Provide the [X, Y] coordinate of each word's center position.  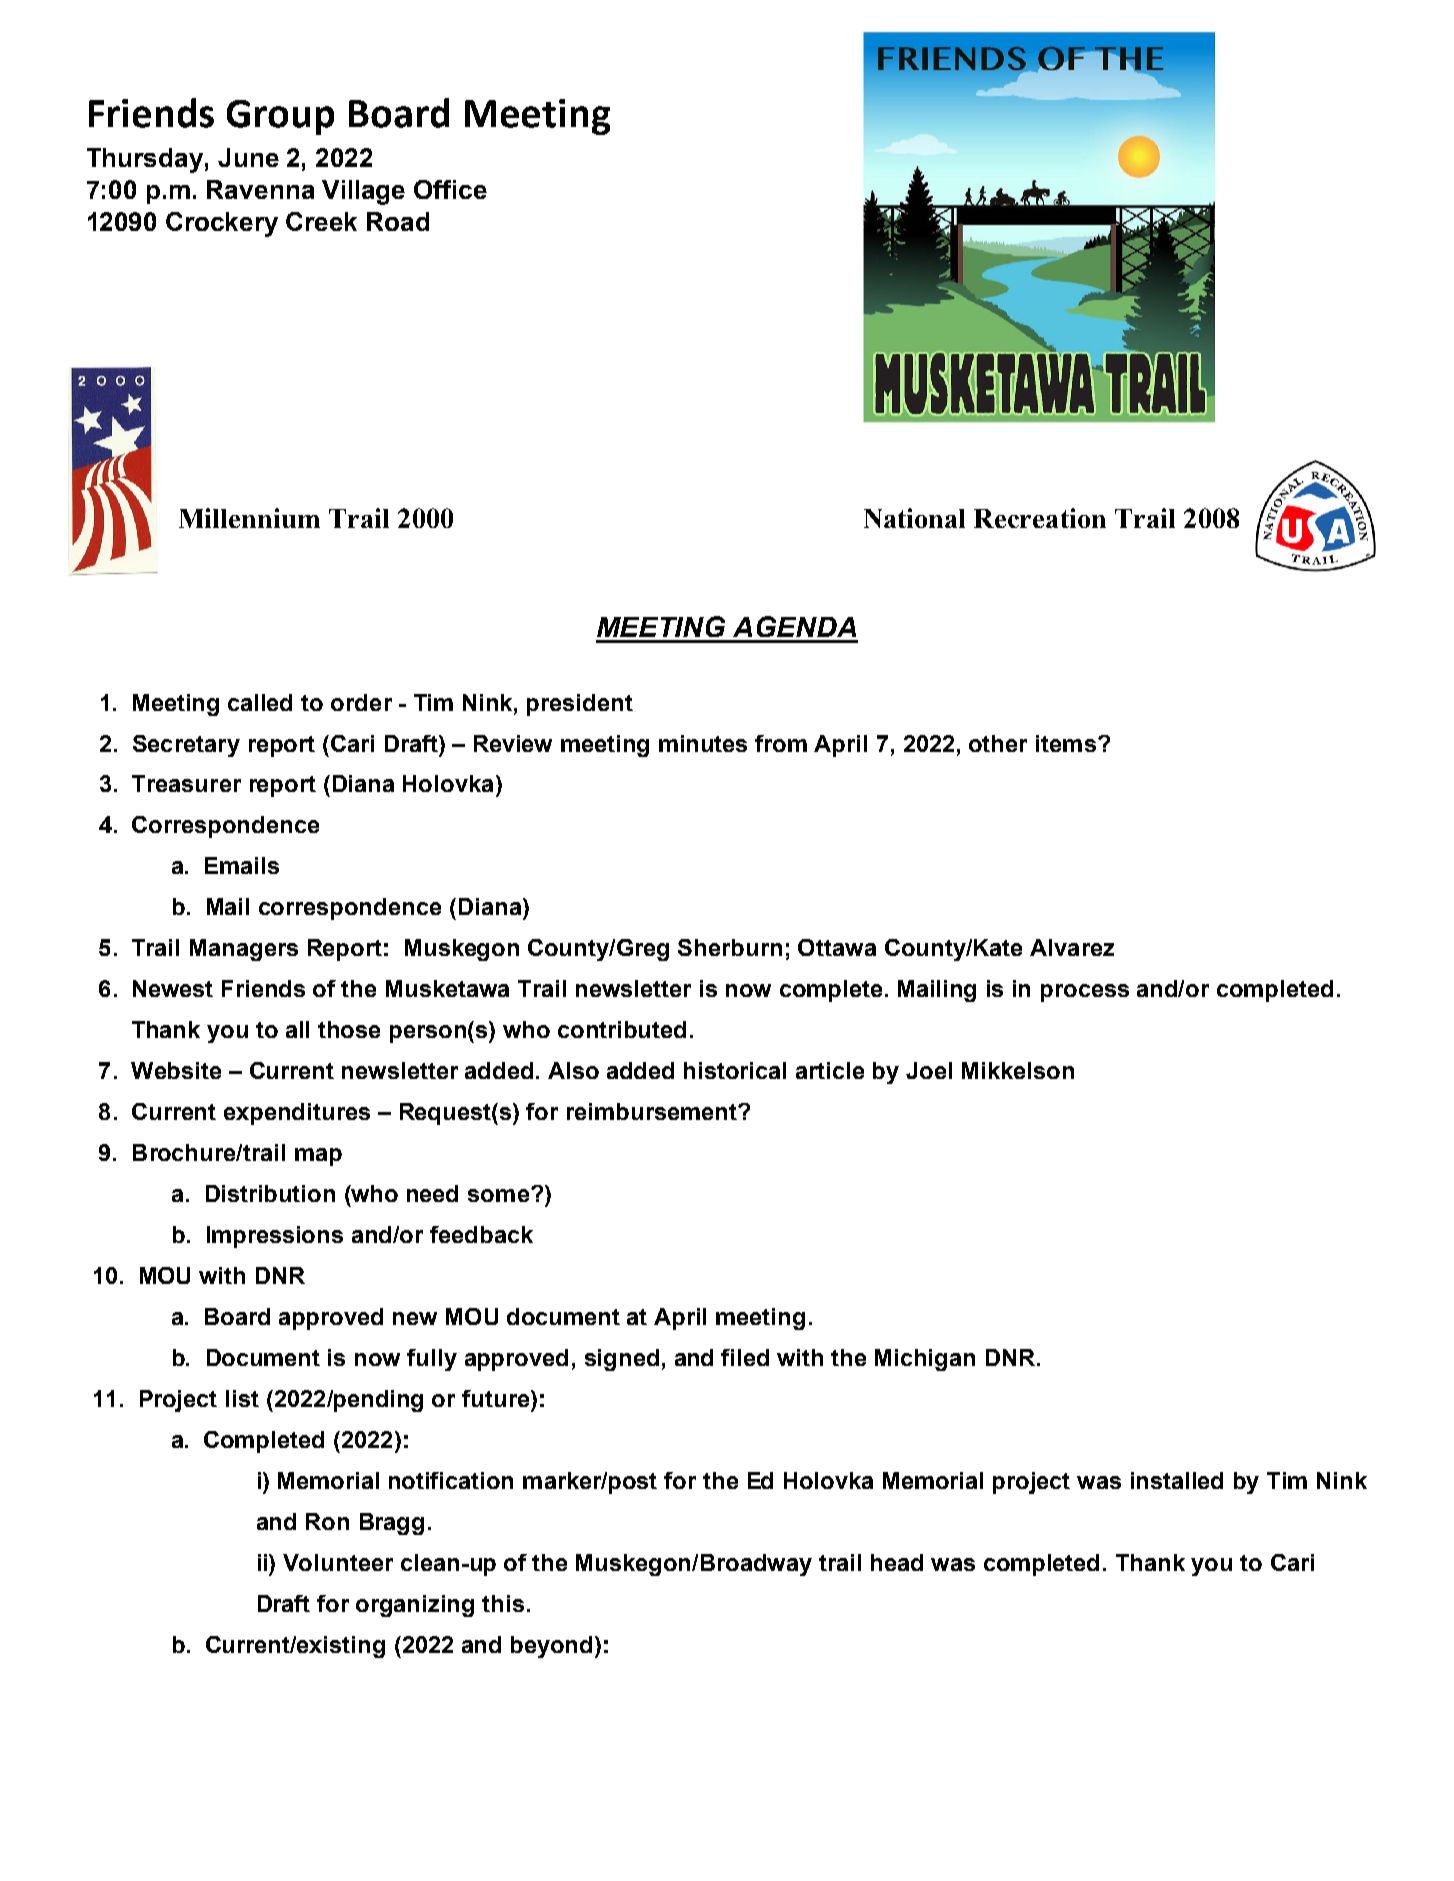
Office [450, 189]
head [897, 1562]
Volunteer [338, 1562]
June [248, 157]
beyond [551, 1647]
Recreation [1040, 518]
